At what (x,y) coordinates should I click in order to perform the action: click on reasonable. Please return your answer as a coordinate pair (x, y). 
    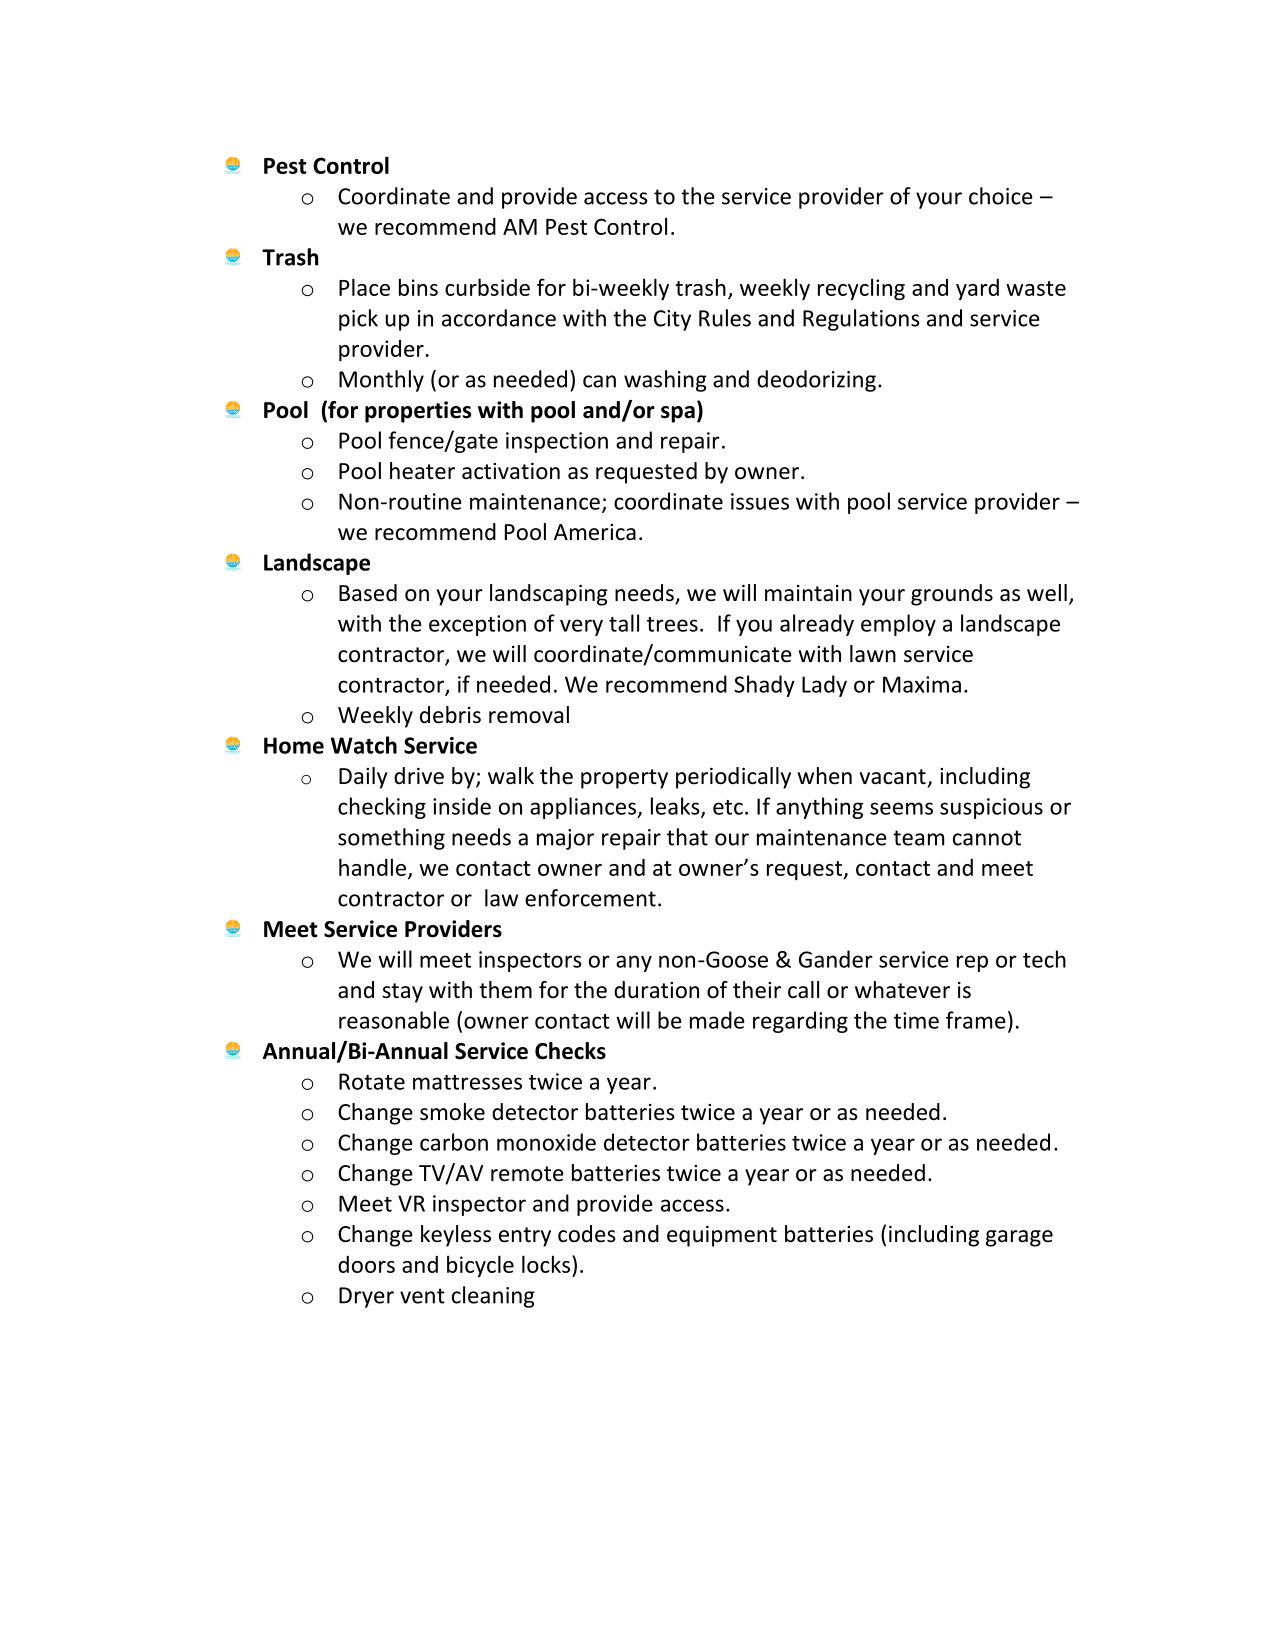
    Looking at the image, I should click on (394, 1020).
